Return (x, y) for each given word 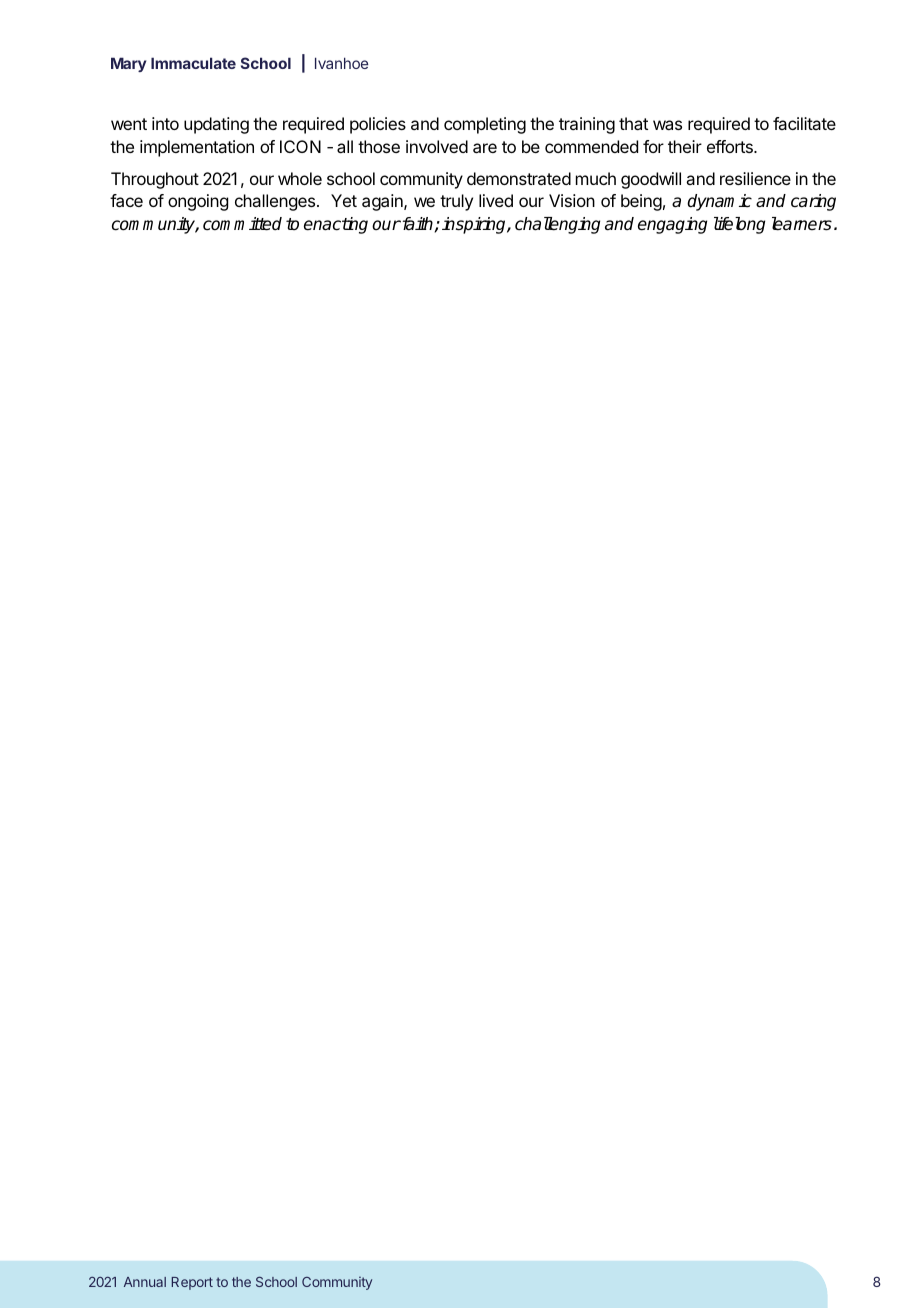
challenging (557, 225)
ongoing (198, 202)
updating (216, 125)
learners (802, 224)
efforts (731, 146)
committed (242, 224)
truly (456, 202)
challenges (276, 202)
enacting (336, 225)
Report (192, 1283)
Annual (145, 1282)
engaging (672, 225)
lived (496, 200)
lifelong (739, 225)
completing (485, 125)
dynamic (719, 202)
